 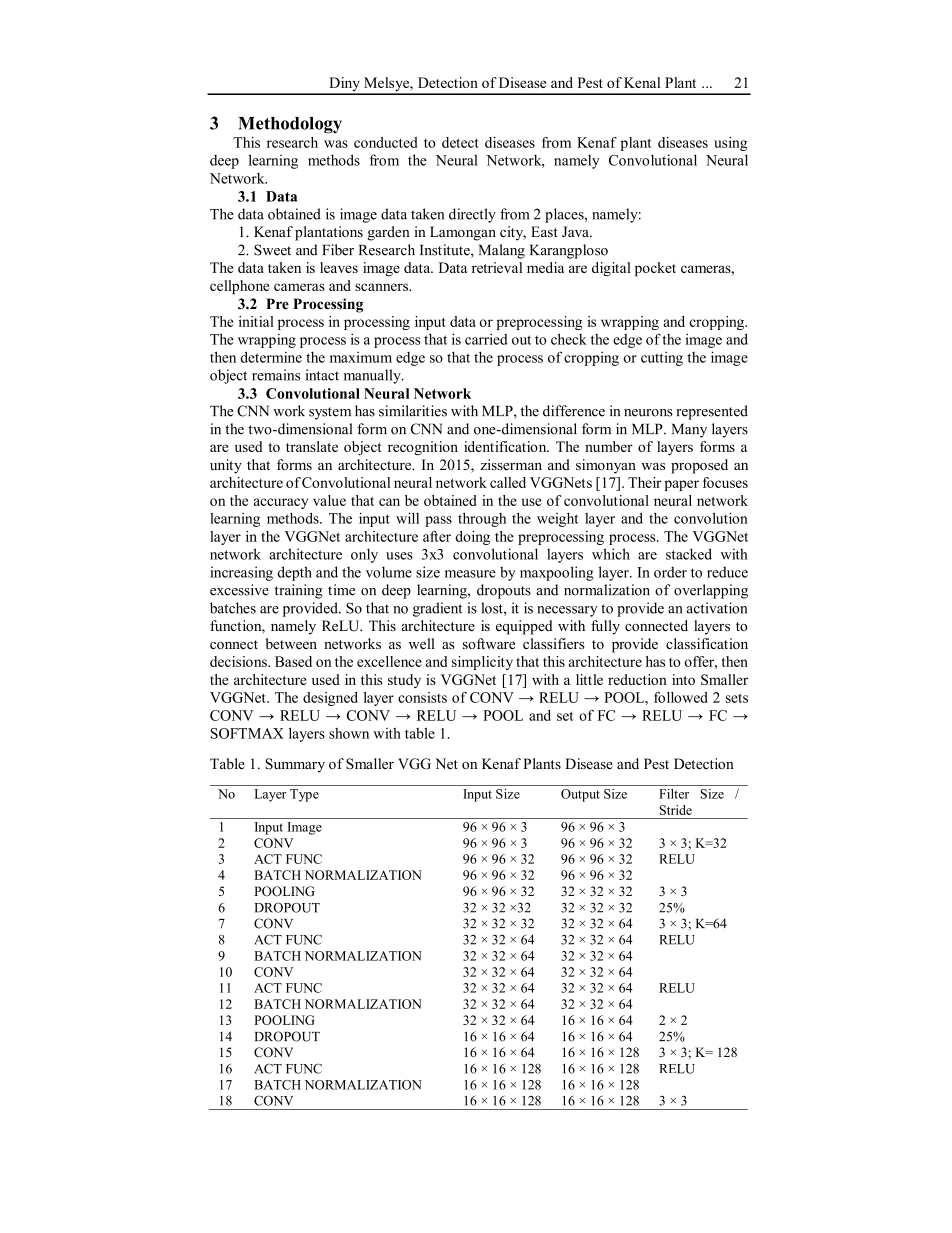 I want to click on Many, so click(x=689, y=431).
